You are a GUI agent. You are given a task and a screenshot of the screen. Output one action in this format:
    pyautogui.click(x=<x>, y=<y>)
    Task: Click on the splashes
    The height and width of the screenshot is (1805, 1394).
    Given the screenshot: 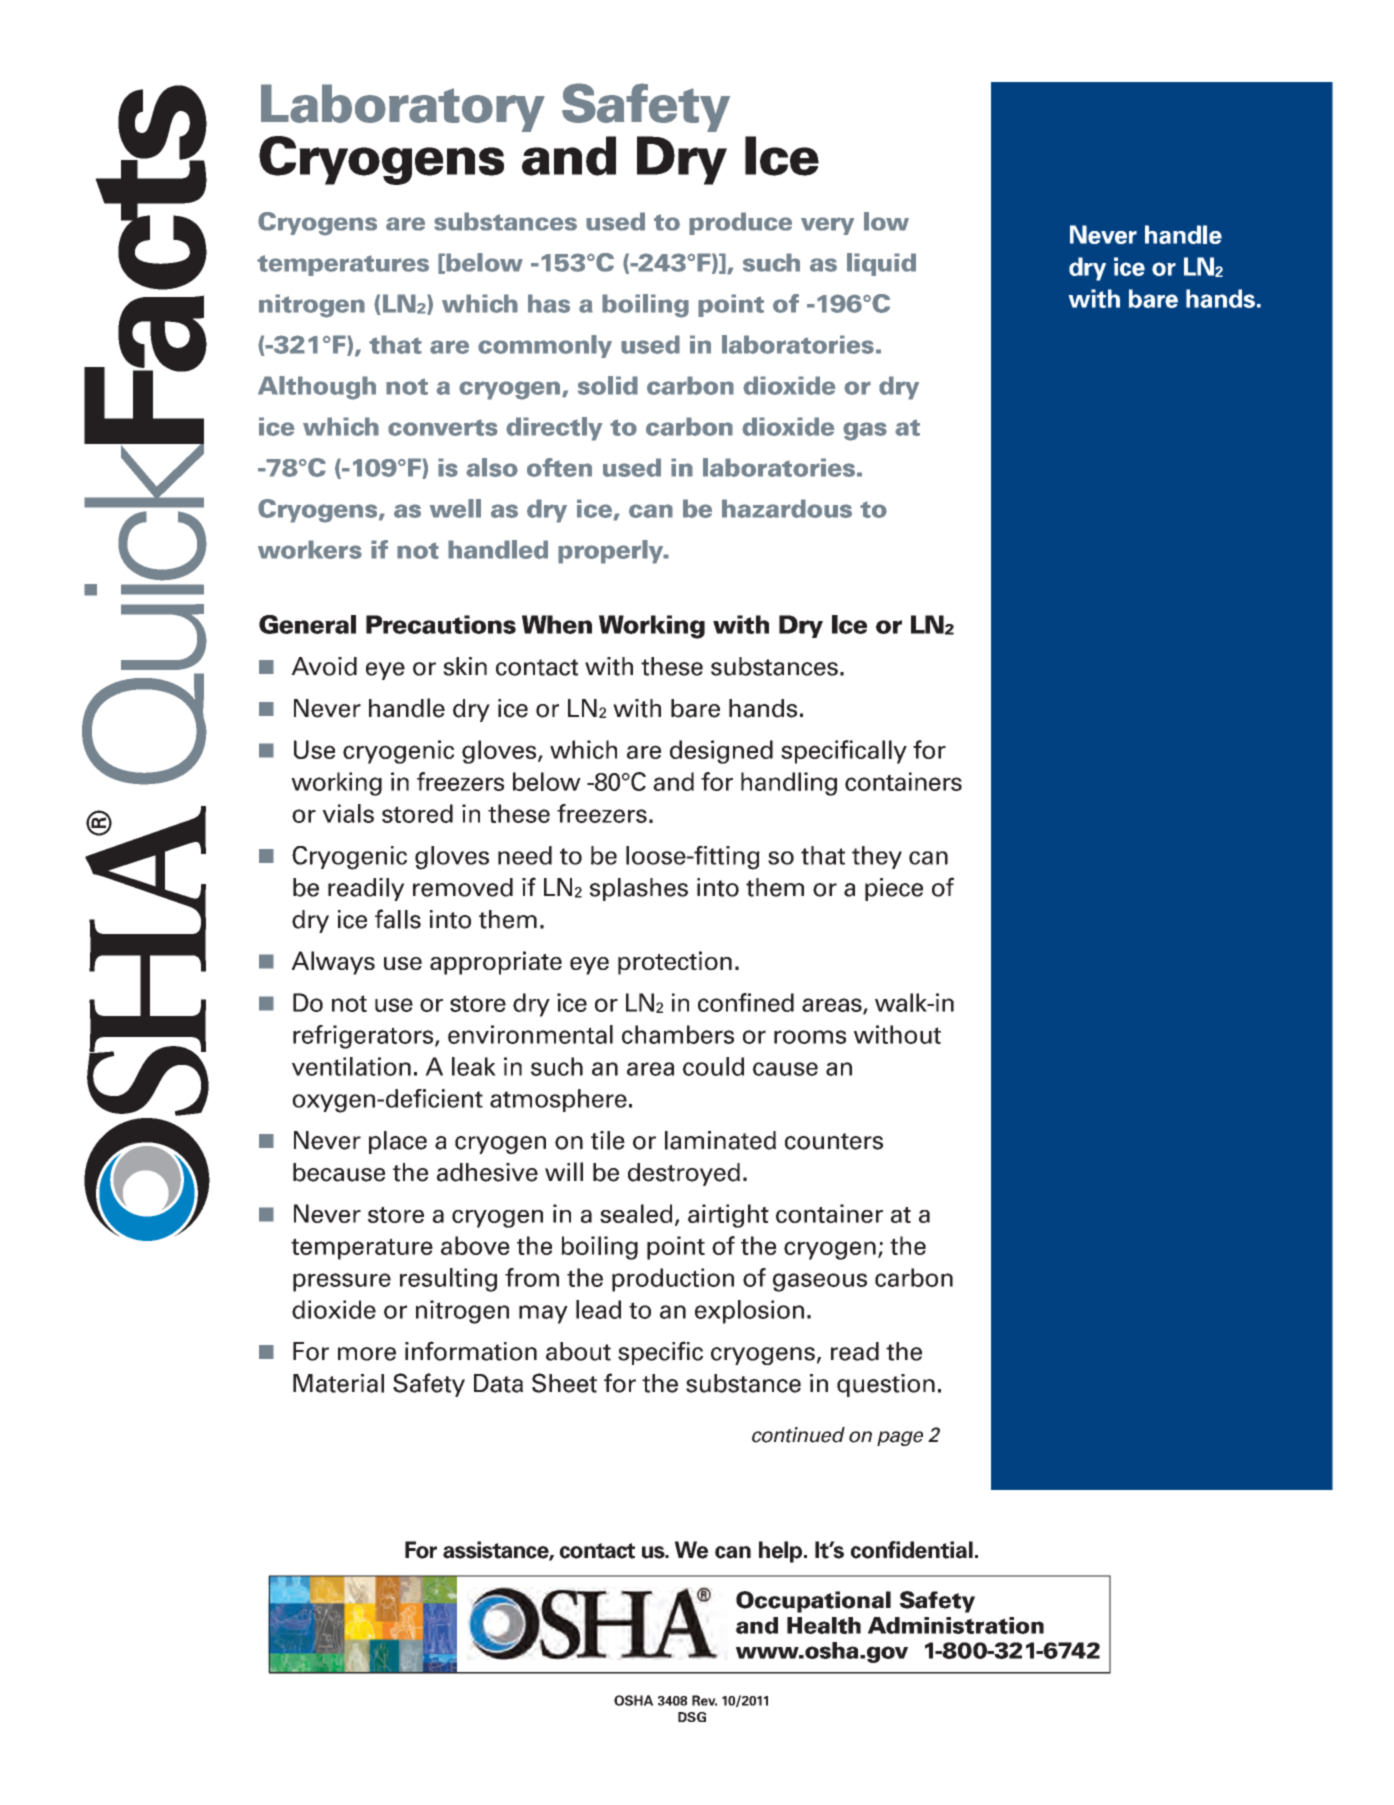 What is the action you would take?
    pyautogui.click(x=639, y=889)
